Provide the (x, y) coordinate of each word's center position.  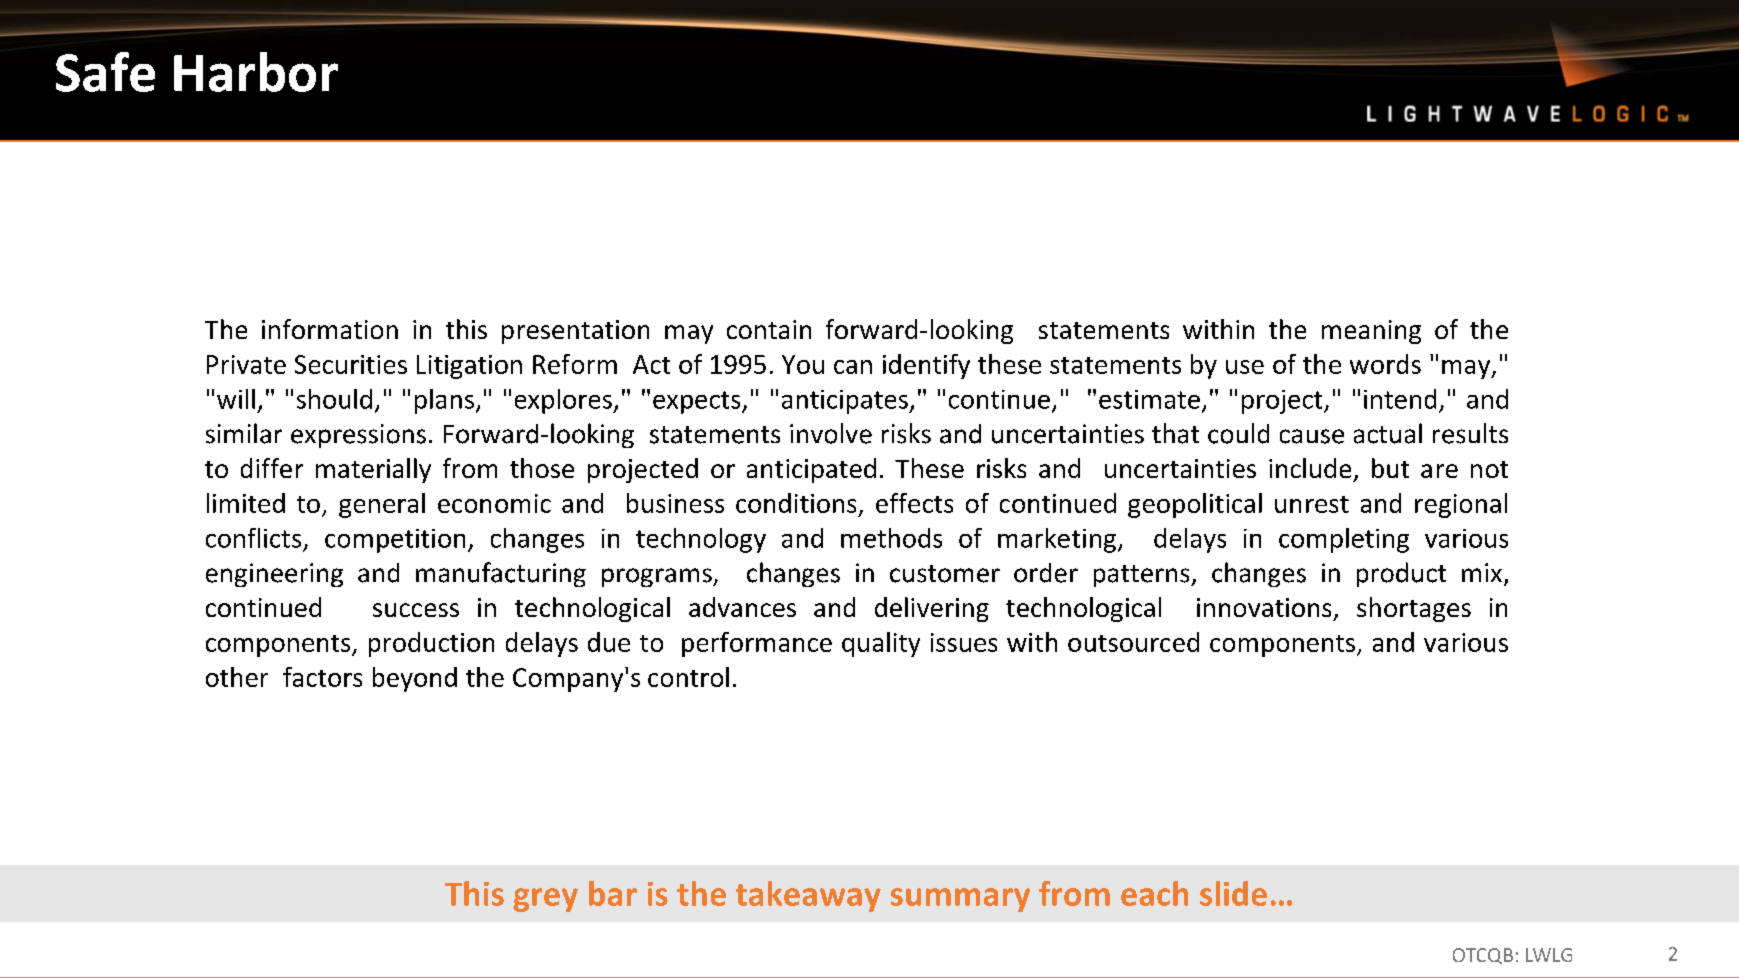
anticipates (846, 402)
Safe (105, 72)
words (1385, 364)
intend (1400, 399)
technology (701, 540)
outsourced (1133, 642)
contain (769, 329)
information (330, 329)
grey (545, 900)
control (688, 677)
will (236, 399)
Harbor (256, 72)
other (237, 677)
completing (1344, 540)
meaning (1371, 332)
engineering (274, 575)
